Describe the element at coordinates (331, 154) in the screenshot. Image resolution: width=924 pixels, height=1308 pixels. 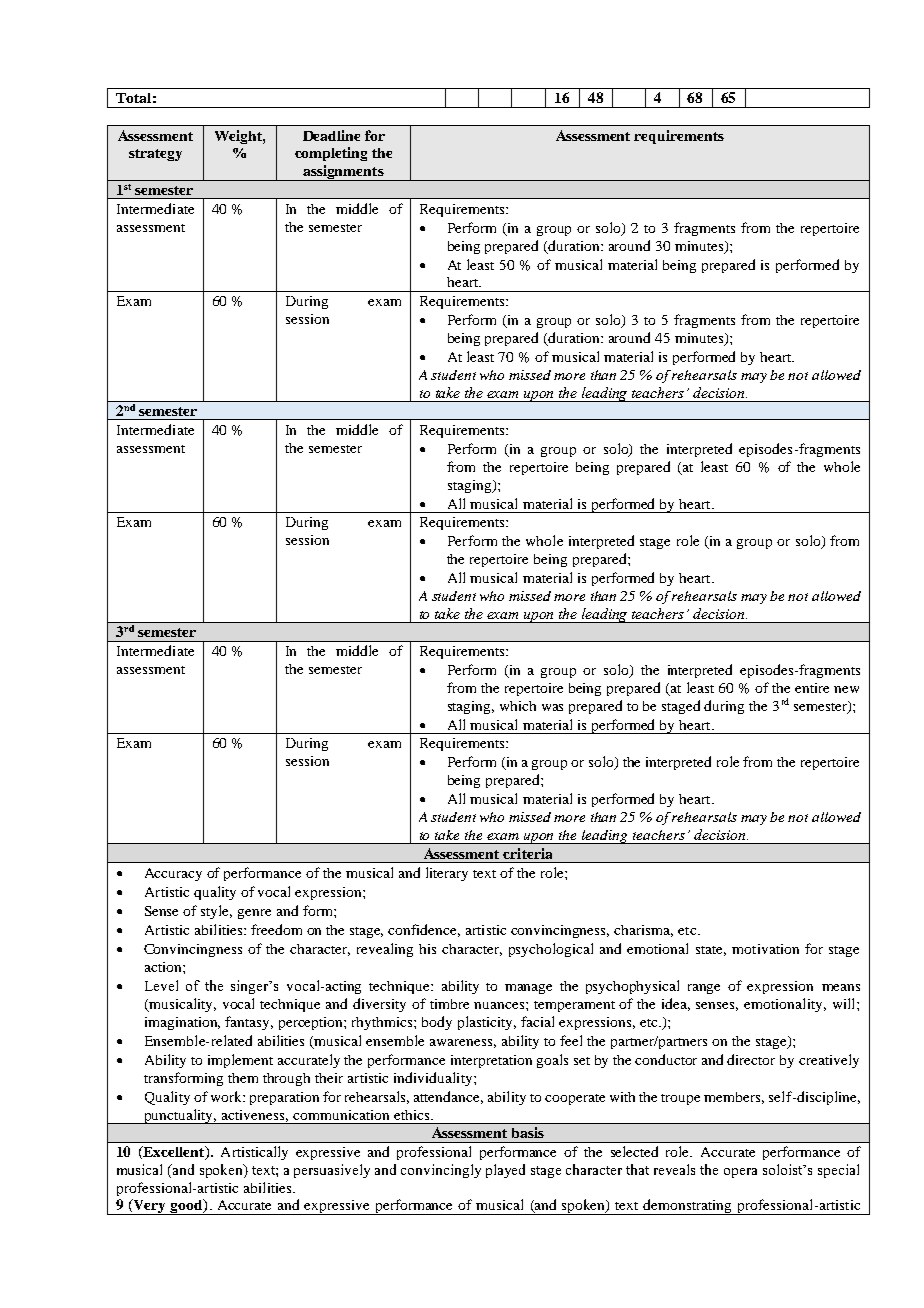
I see `completing` at that location.
